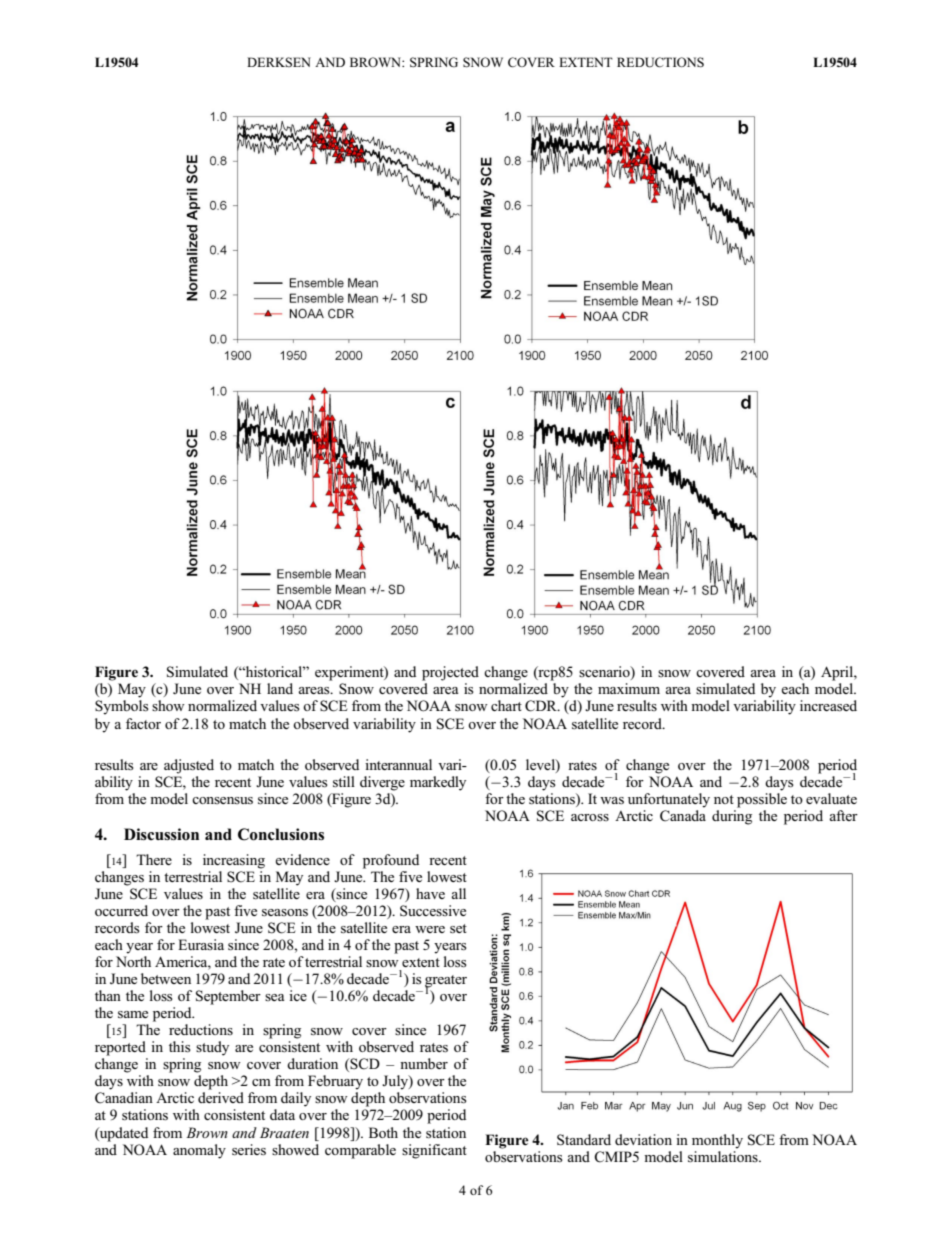  Describe the element at coordinates (434, 1151) in the image. I see `significant` at that location.
